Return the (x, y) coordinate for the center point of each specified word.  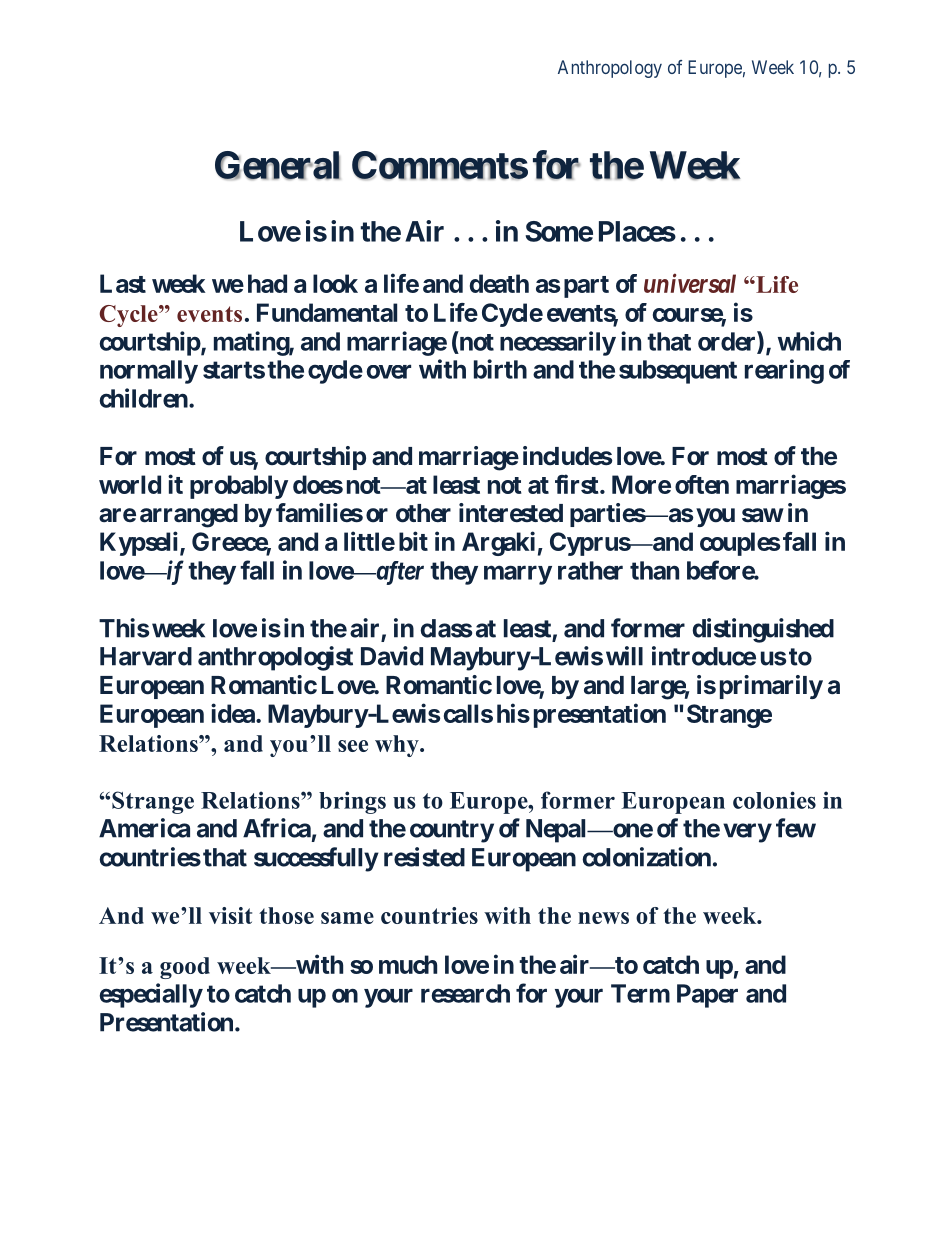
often (702, 484)
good (185, 968)
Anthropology (610, 69)
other (423, 513)
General (278, 165)
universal (690, 283)
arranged (189, 516)
